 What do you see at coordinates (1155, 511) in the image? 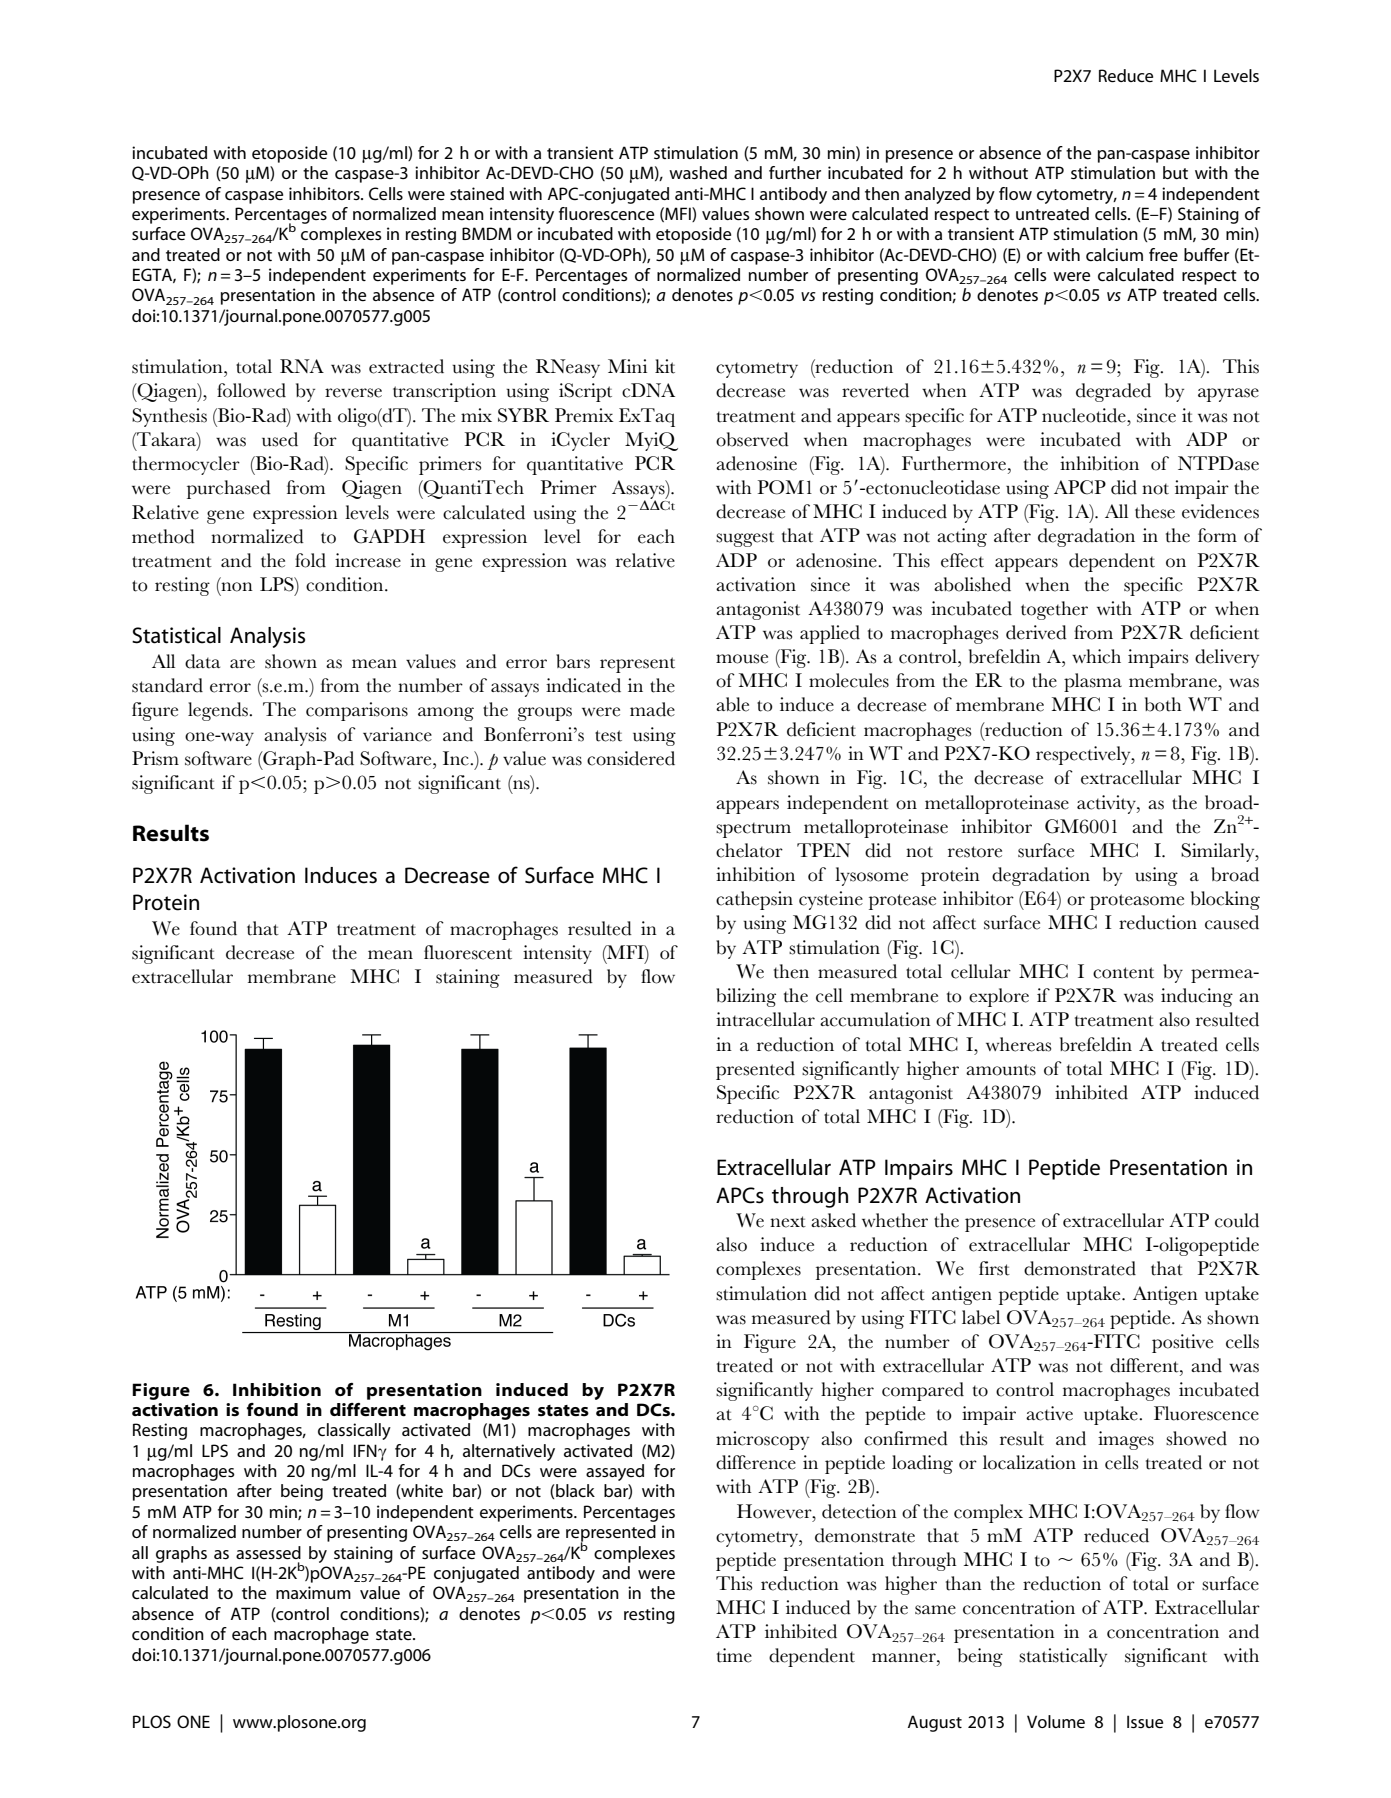
I see `these` at bounding box center [1155, 511].
